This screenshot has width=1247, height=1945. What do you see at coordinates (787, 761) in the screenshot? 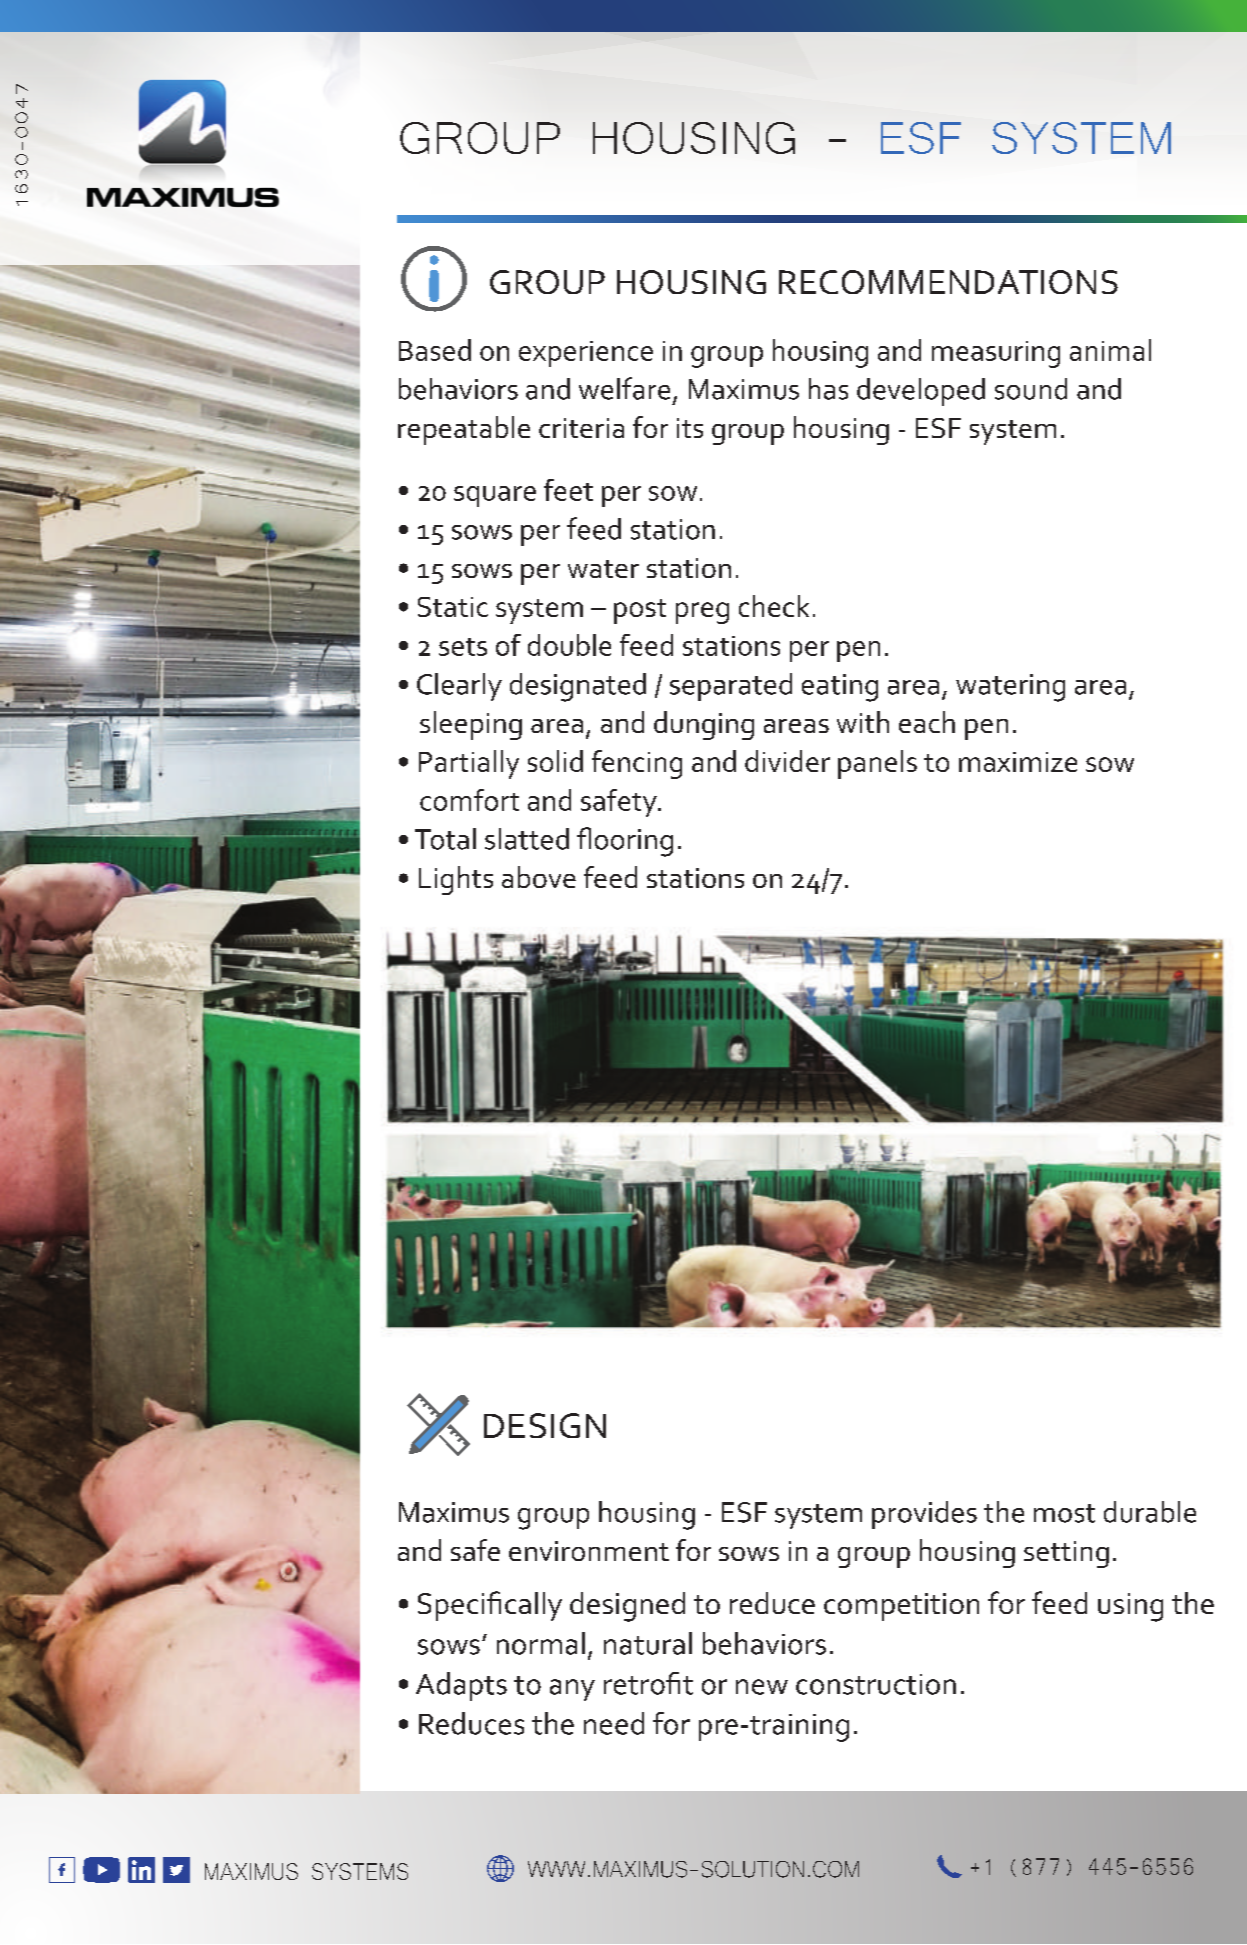
I see `divider` at bounding box center [787, 761].
